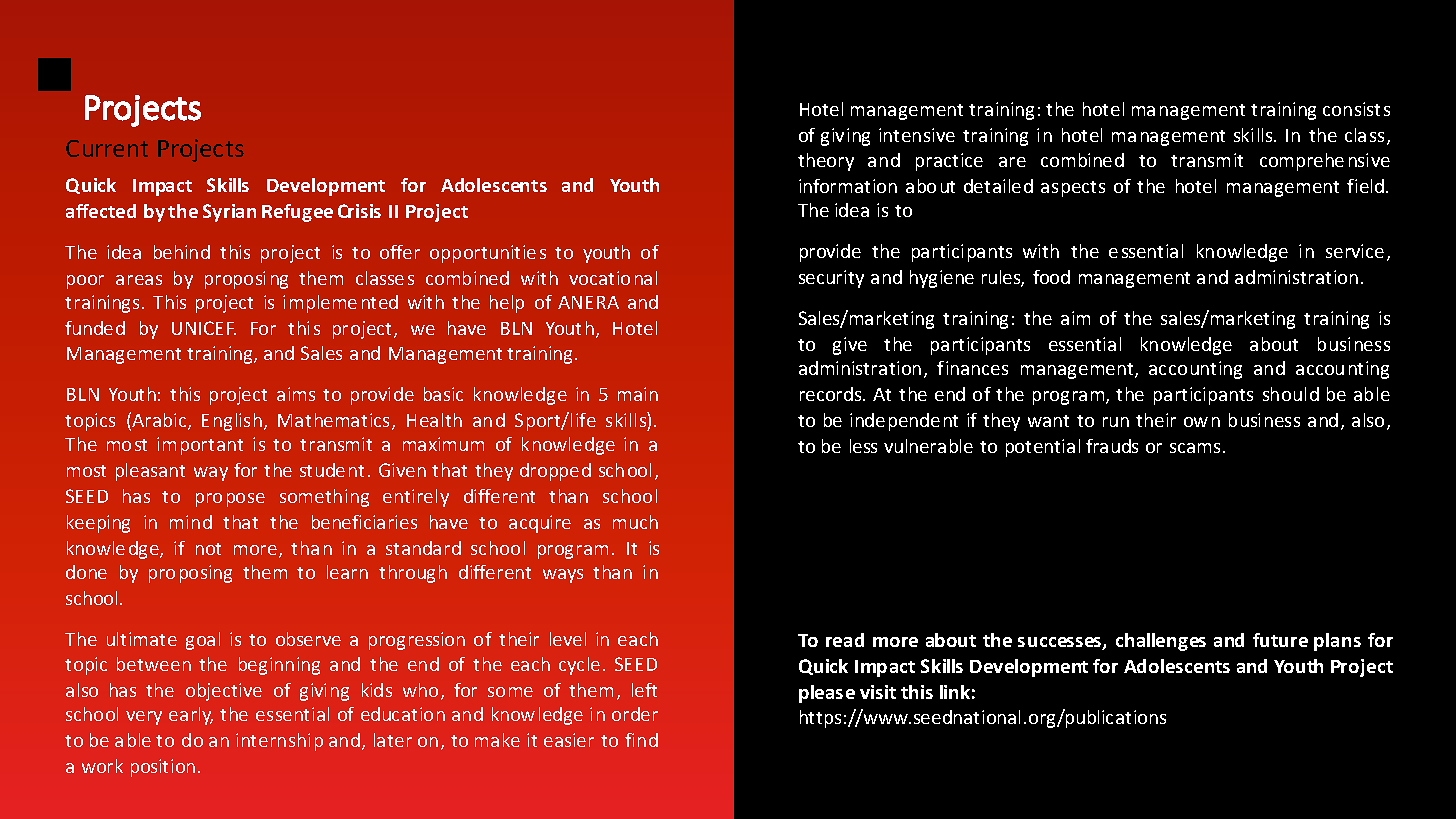 Image resolution: width=1456 pixels, height=819 pixels. What do you see at coordinates (878, 692) in the document?
I see `visit` at bounding box center [878, 692].
